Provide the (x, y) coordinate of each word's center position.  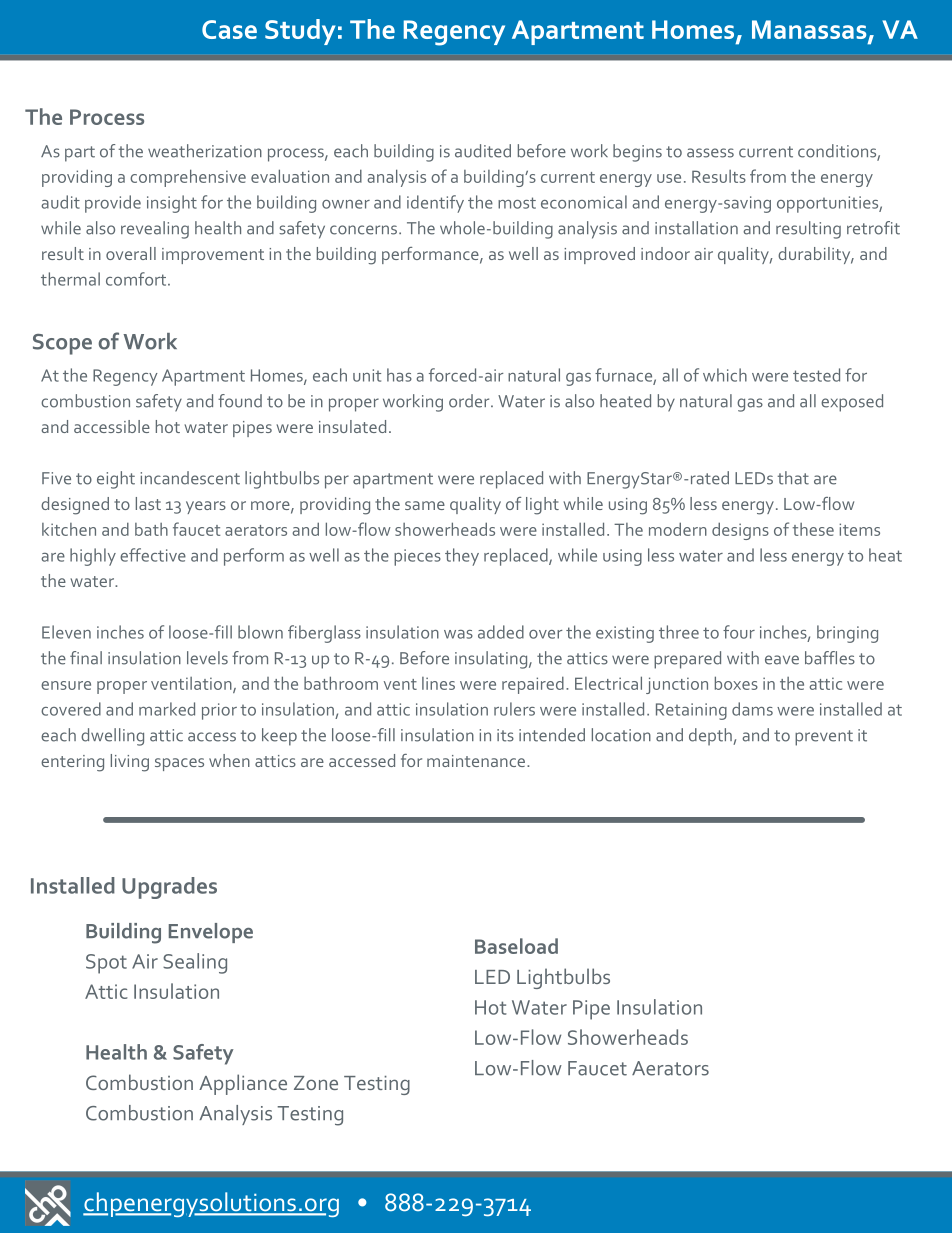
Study (300, 32)
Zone (316, 1083)
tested (816, 375)
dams (752, 709)
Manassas (809, 29)
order (470, 401)
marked (167, 709)
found (240, 401)
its (505, 735)
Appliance (243, 1084)
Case (229, 29)
